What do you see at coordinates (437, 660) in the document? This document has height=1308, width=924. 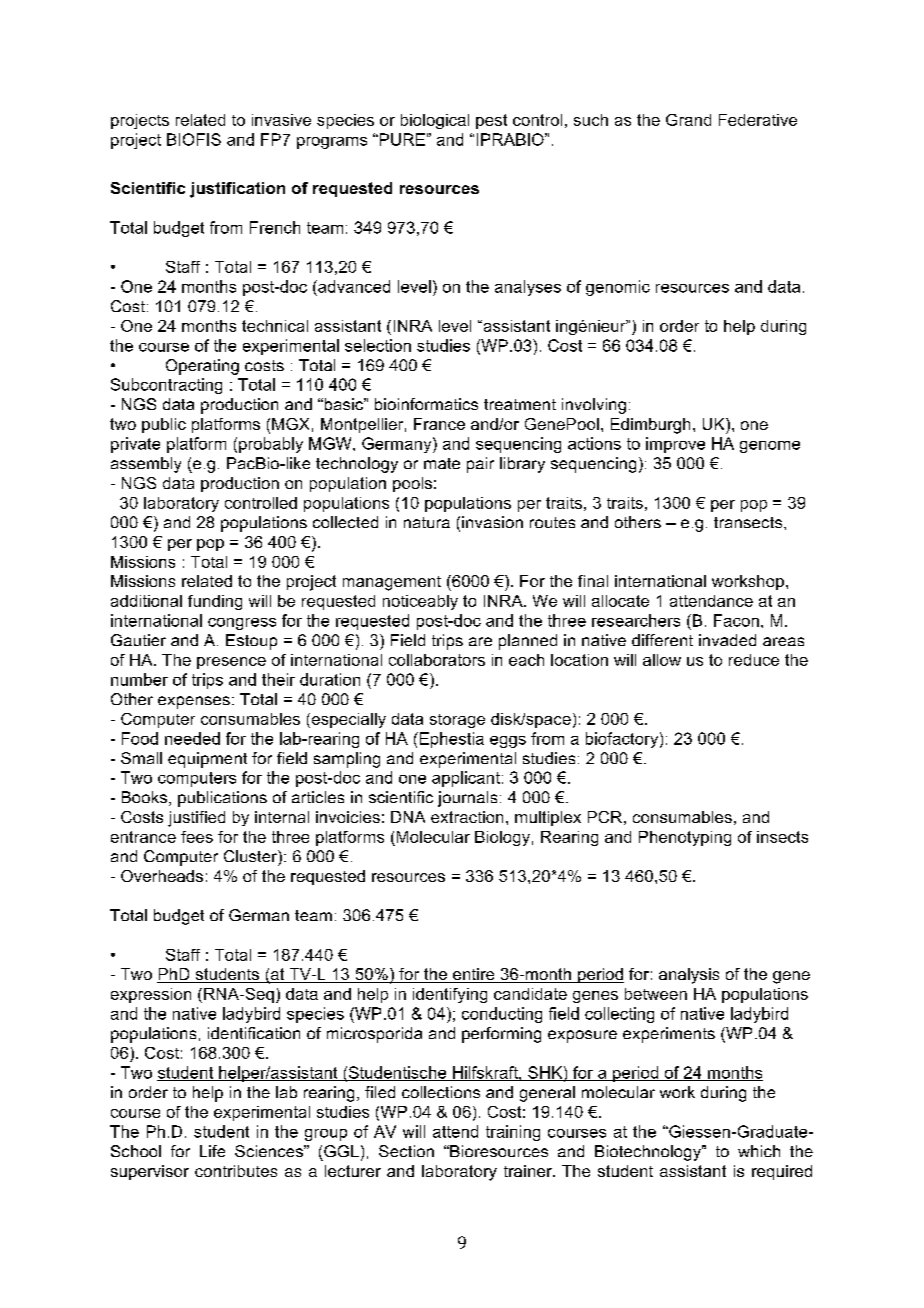 I see `collaborators` at bounding box center [437, 660].
